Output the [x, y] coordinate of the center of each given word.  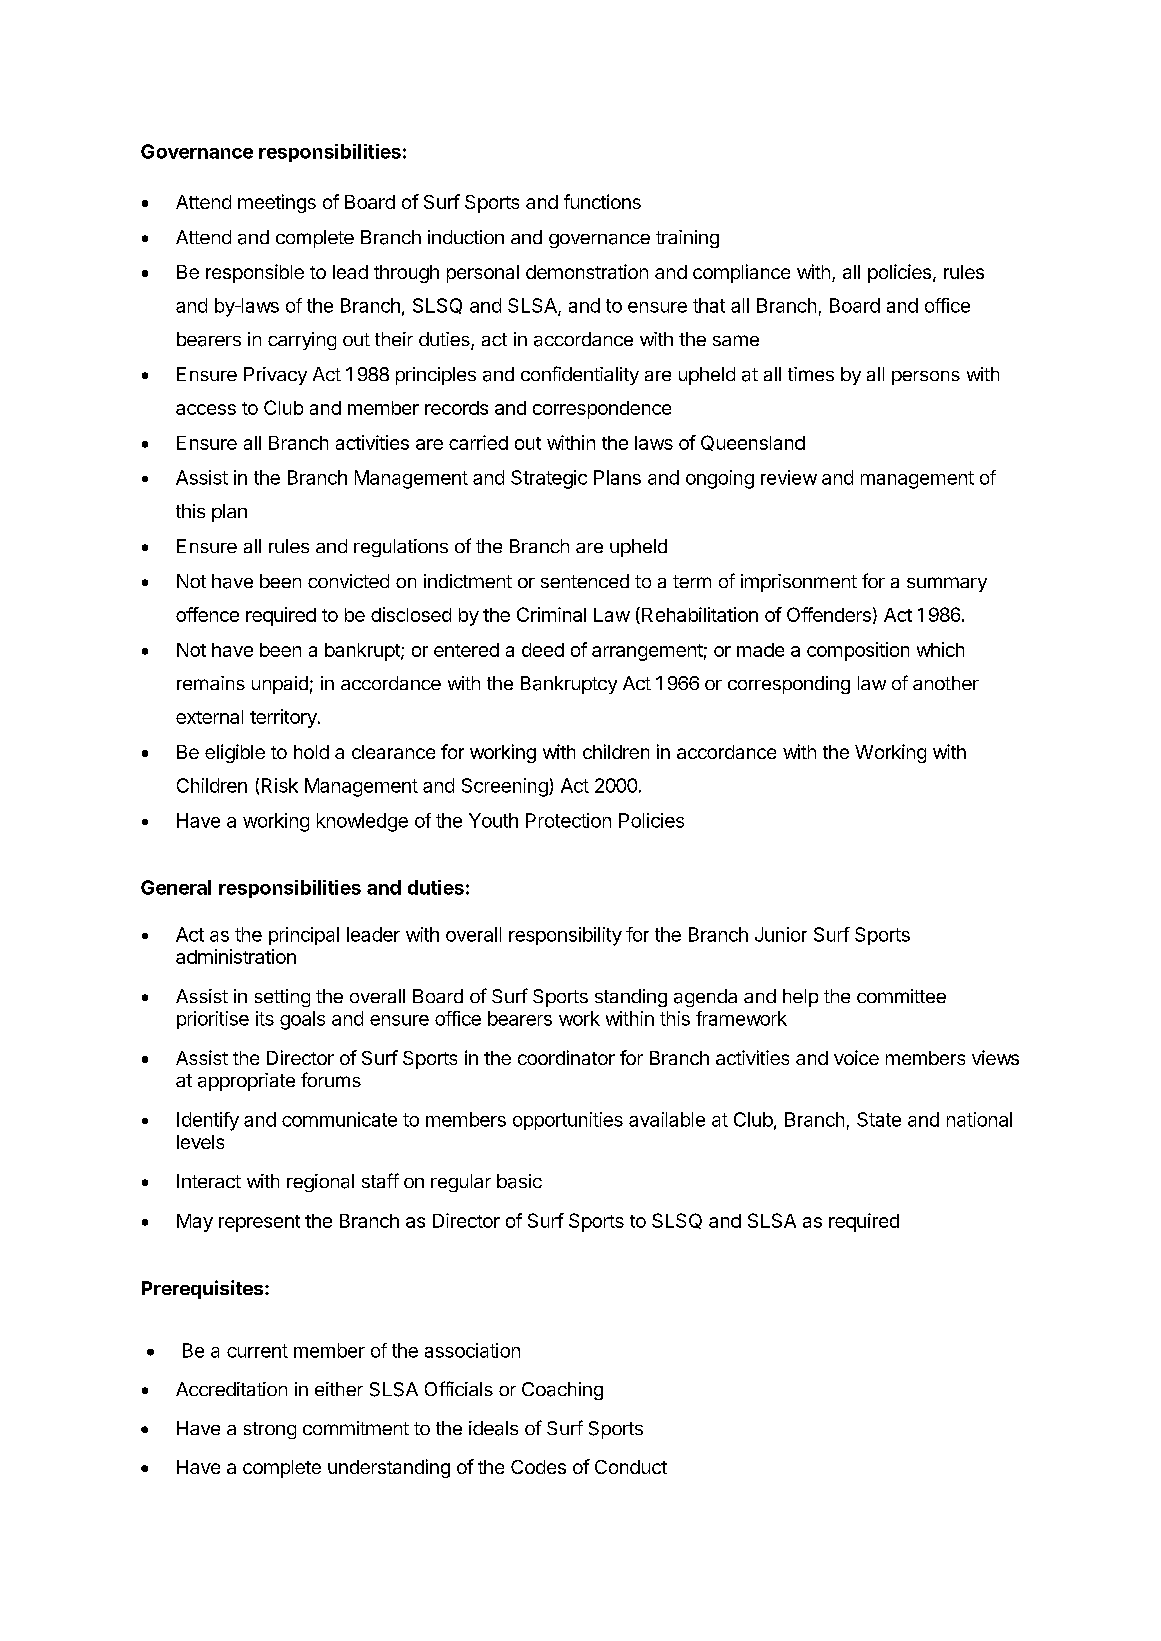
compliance [741, 273]
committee [901, 996]
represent [259, 1223]
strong [270, 1430]
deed [543, 650]
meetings [277, 203]
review [789, 477]
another [946, 683]
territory [284, 718]
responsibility [565, 936]
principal [304, 936]
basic [519, 1181]
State [879, 1119]
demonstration [587, 271]
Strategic [549, 479]
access [206, 409]
